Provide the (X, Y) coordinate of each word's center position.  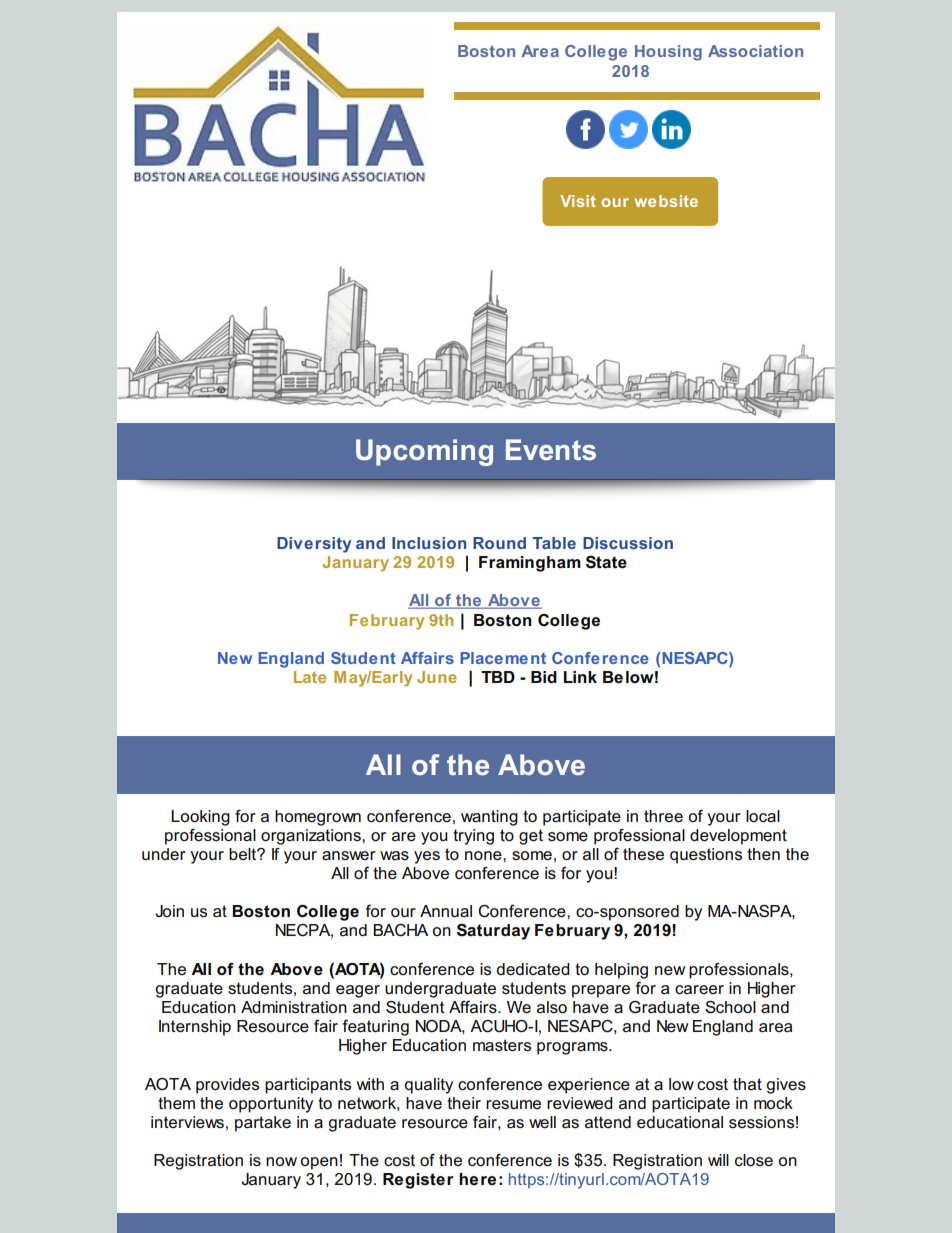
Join (169, 911)
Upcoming (424, 452)
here (477, 1179)
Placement (503, 658)
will (718, 1160)
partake (263, 1124)
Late (310, 677)
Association (755, 51)
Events (551, 450)
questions (706, 856)
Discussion (628, 543)
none (484, 856)
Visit (578, 201)
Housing (668, 53)
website (666, 201)
